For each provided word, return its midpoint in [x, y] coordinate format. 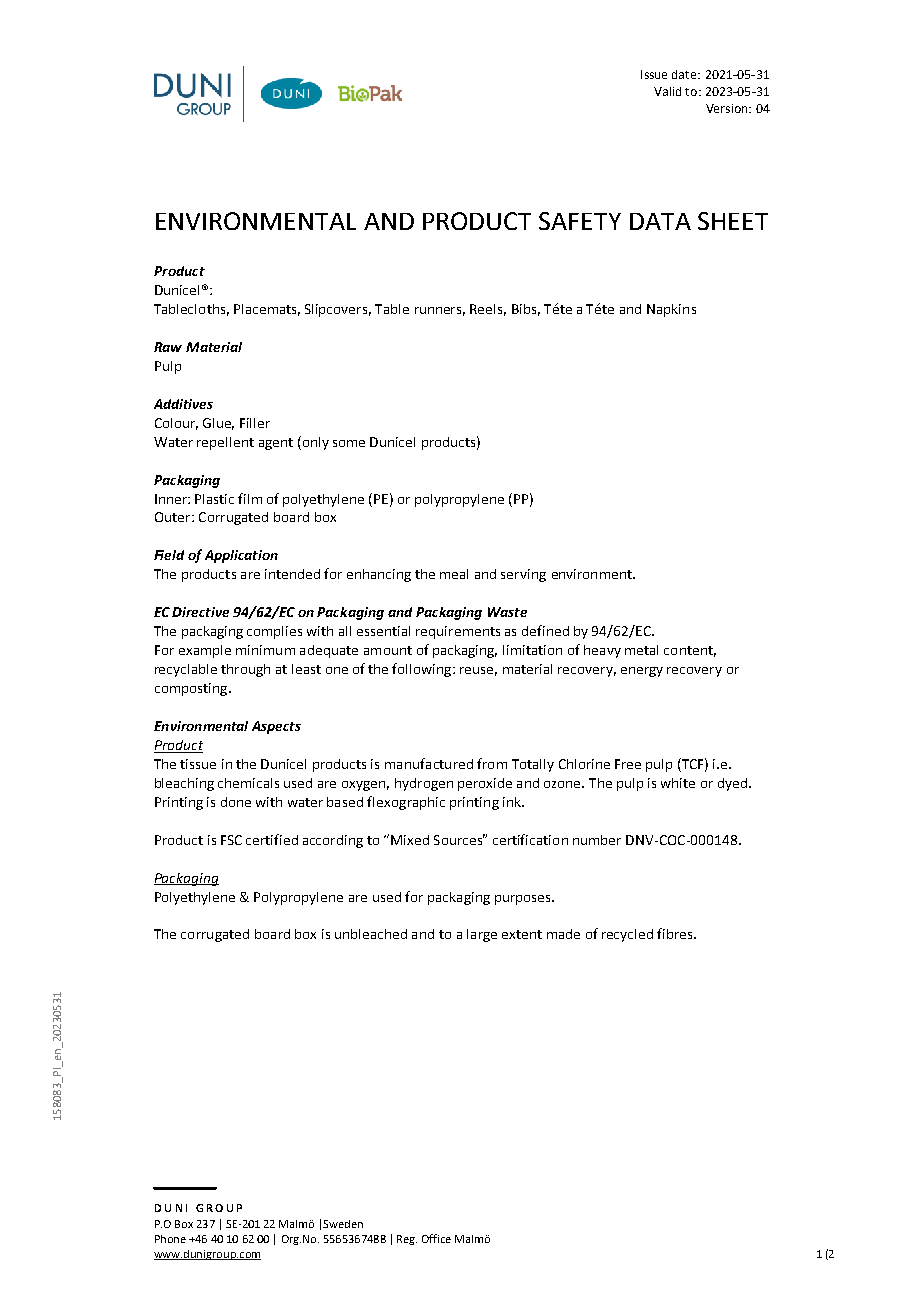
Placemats [267, 310]
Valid [667, 91]
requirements [458, 632]
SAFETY [580, 221]
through [245, 670]
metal [641, 650]
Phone [170, 1239]
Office [436, 1238]
